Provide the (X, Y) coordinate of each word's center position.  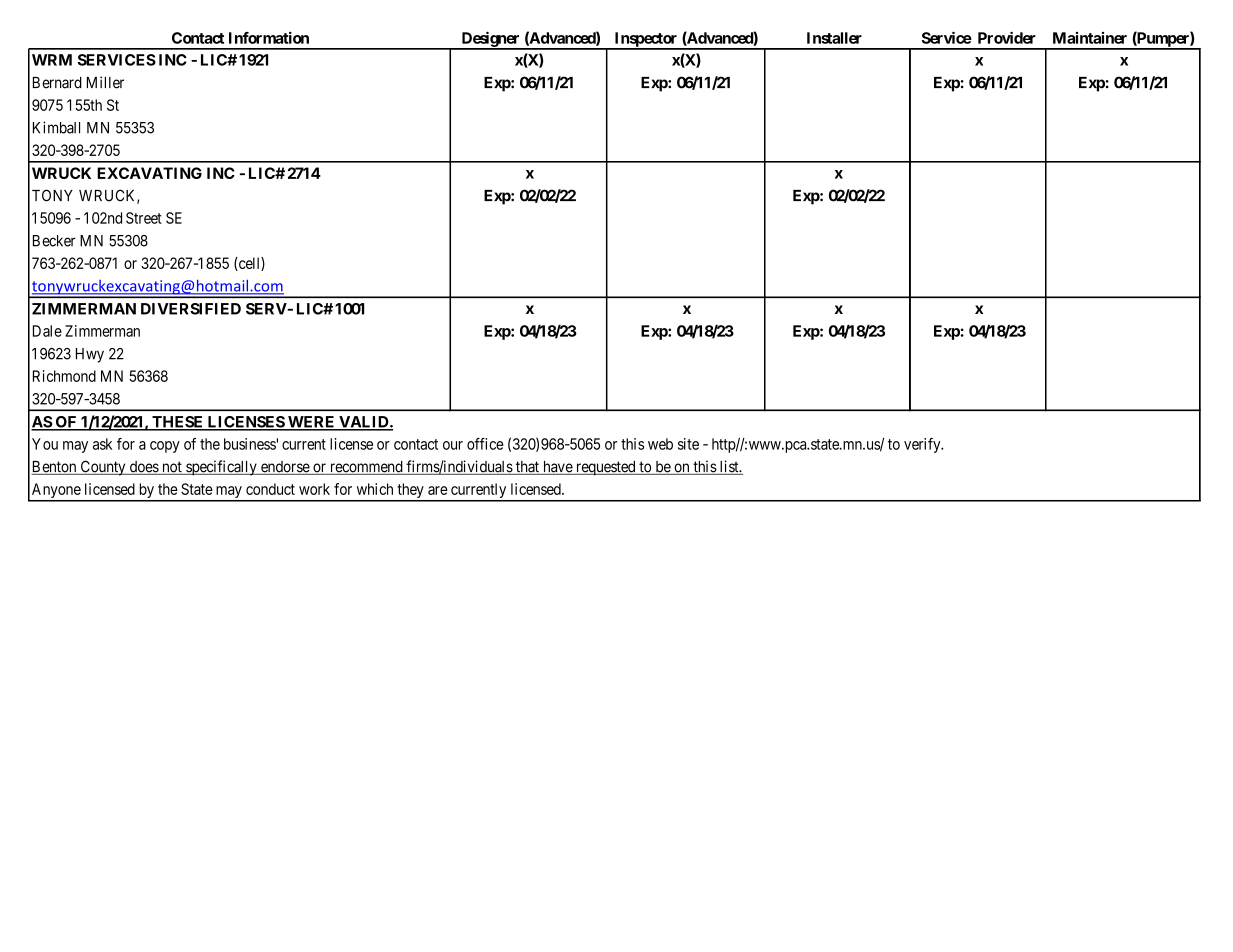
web (660, 444)
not (172, 468)
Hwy (90, 355)
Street (144, 218)
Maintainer (1090, 38)
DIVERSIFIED (191, 309)
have (557, 468)
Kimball (56, 127)
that (527, 468)
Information (269, 38)
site (688, 444)
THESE (178, 423)
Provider (1007, 37)
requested (606, 468)
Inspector (646, 40)
